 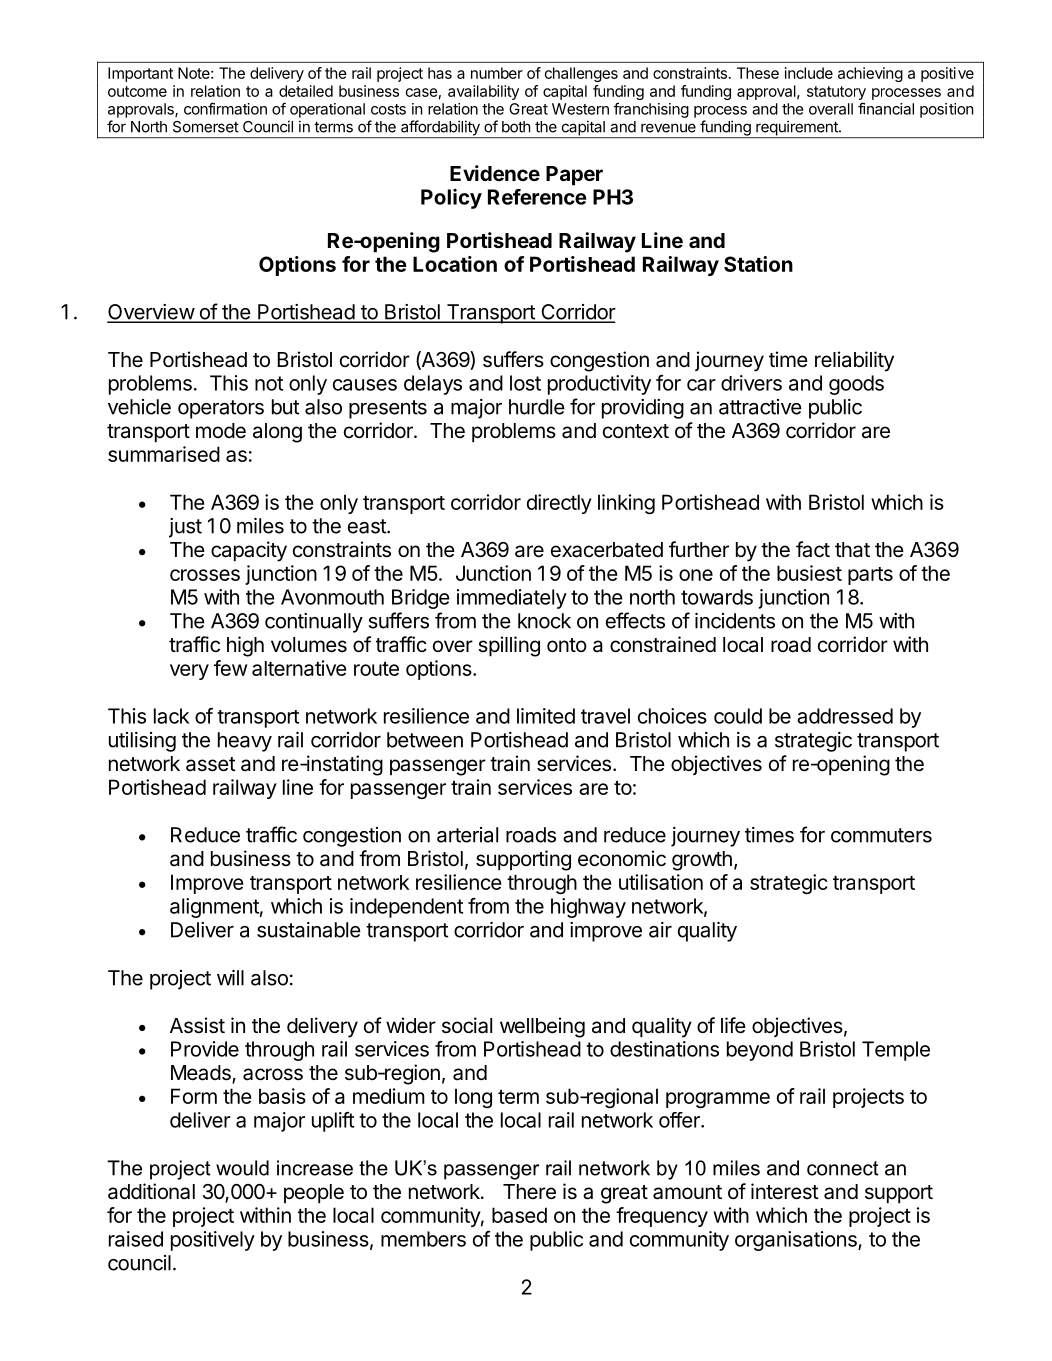 I want to click on commuters, so click(x=881, y=835).
